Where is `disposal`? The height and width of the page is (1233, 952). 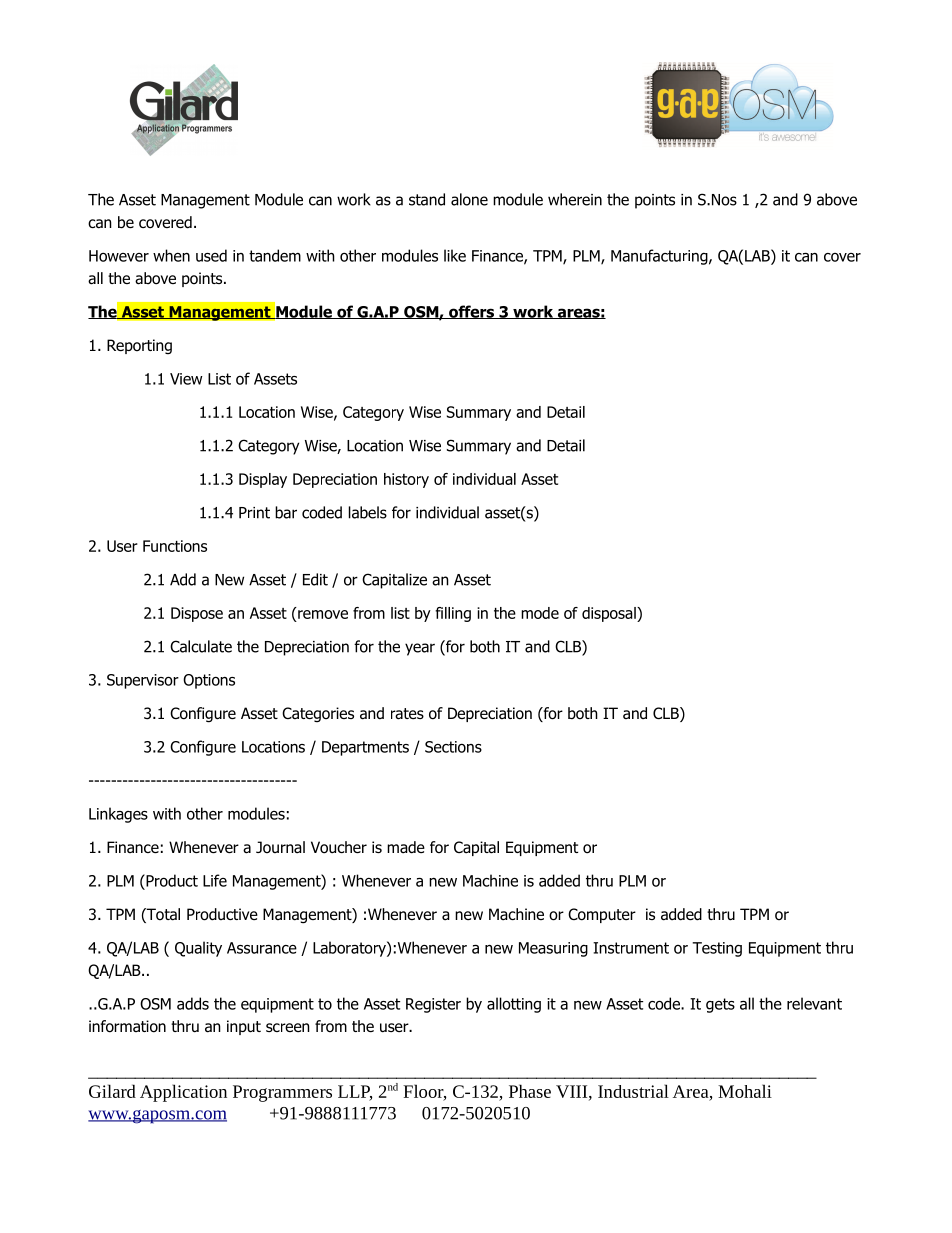
disposal is located at coordinates (610, 614).
